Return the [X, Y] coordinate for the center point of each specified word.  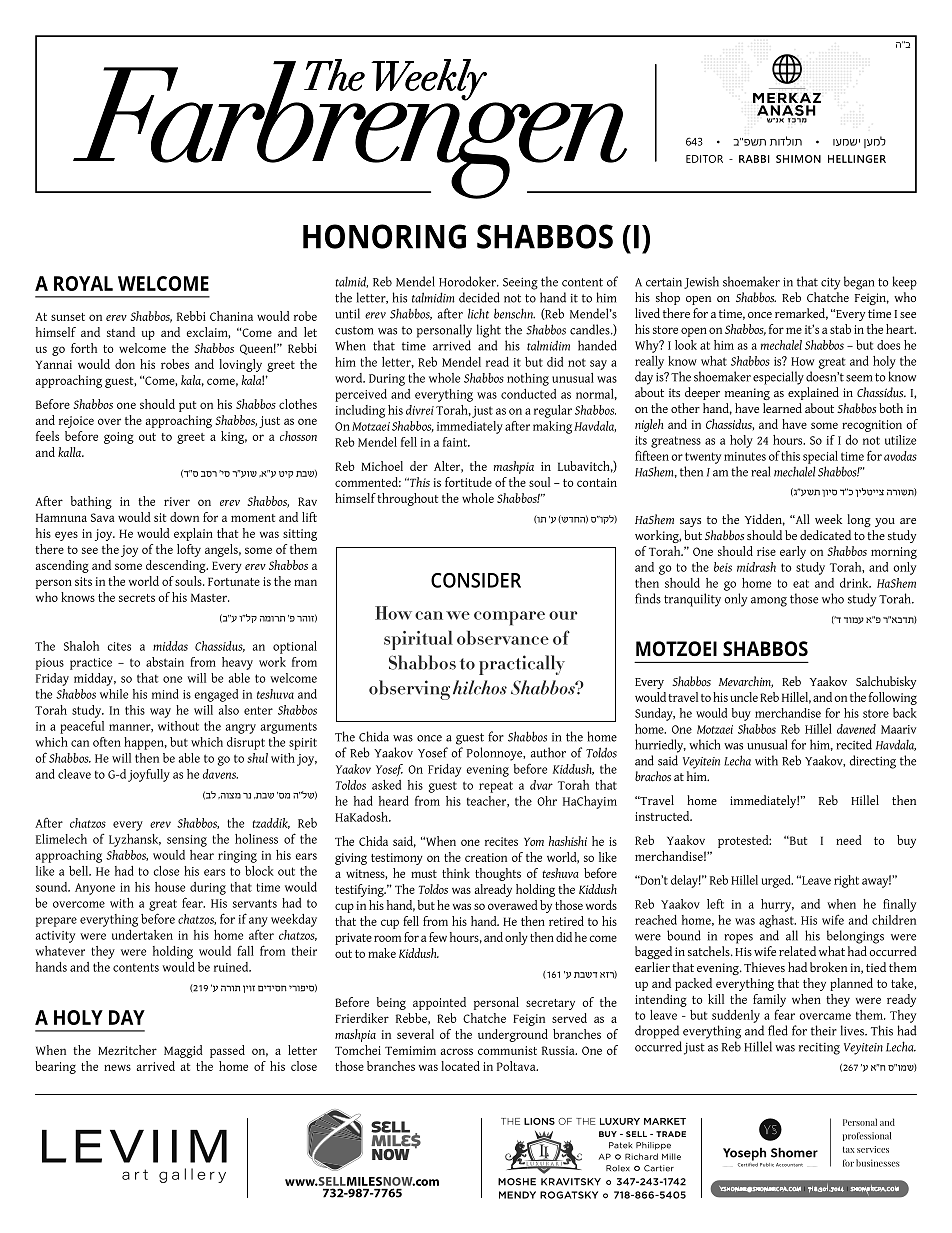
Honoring [384, 236]
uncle [744, 697]
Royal [83, 283]
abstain [165, 662]
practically [522, 665]
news [117, 1067]
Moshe [517, 1182]
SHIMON [798, 159]
